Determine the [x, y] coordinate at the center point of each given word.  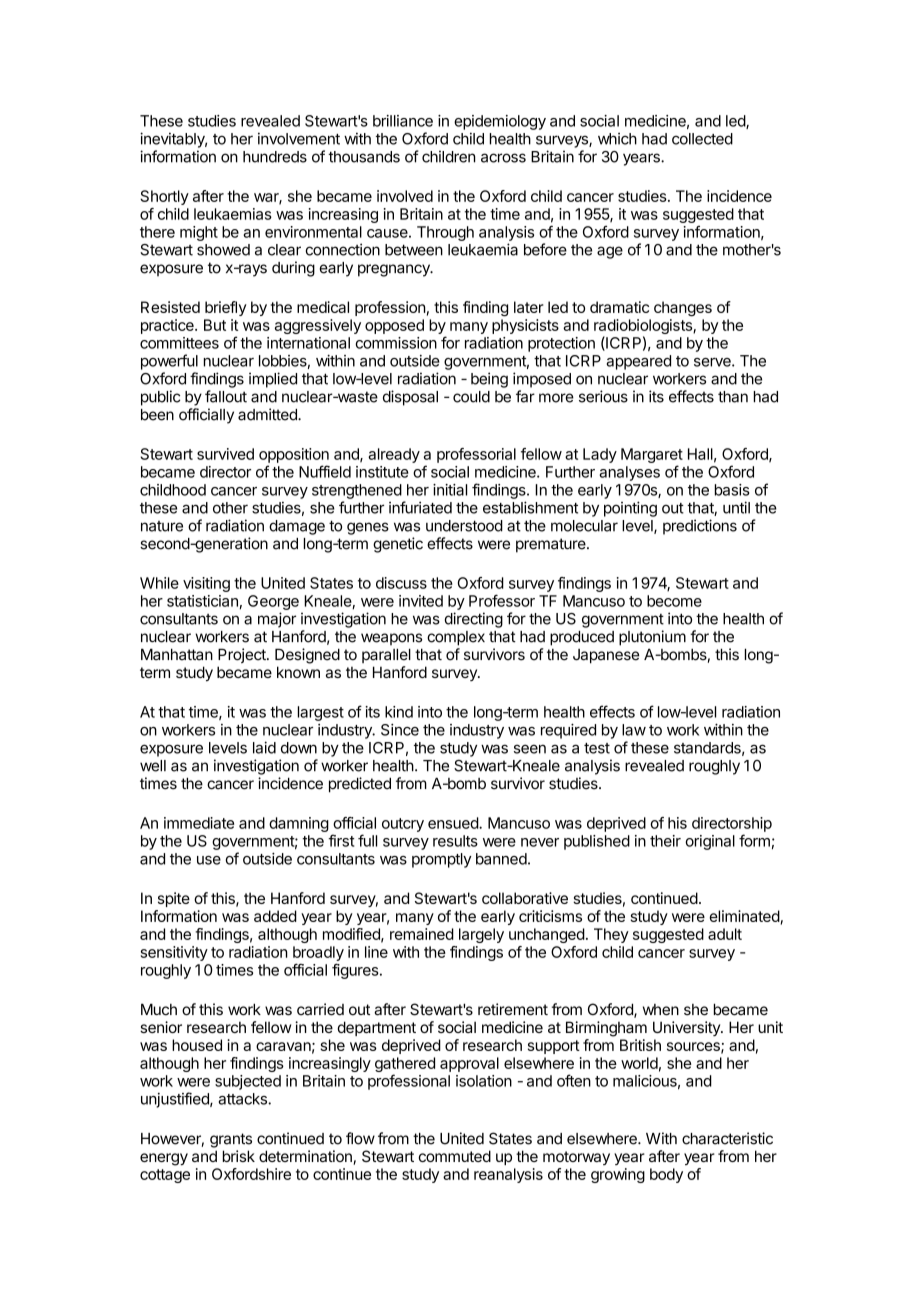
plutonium [652, 638]
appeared [639, 362]
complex [456, 638]
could [471, 397]
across [503, 158]
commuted [455, 1156]
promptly [441, 860]
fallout [226, 396]
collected [702, 139]
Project [243, 655]
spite [174, 899]
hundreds [275, 157]
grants [231, 1140]
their [665, 841]
